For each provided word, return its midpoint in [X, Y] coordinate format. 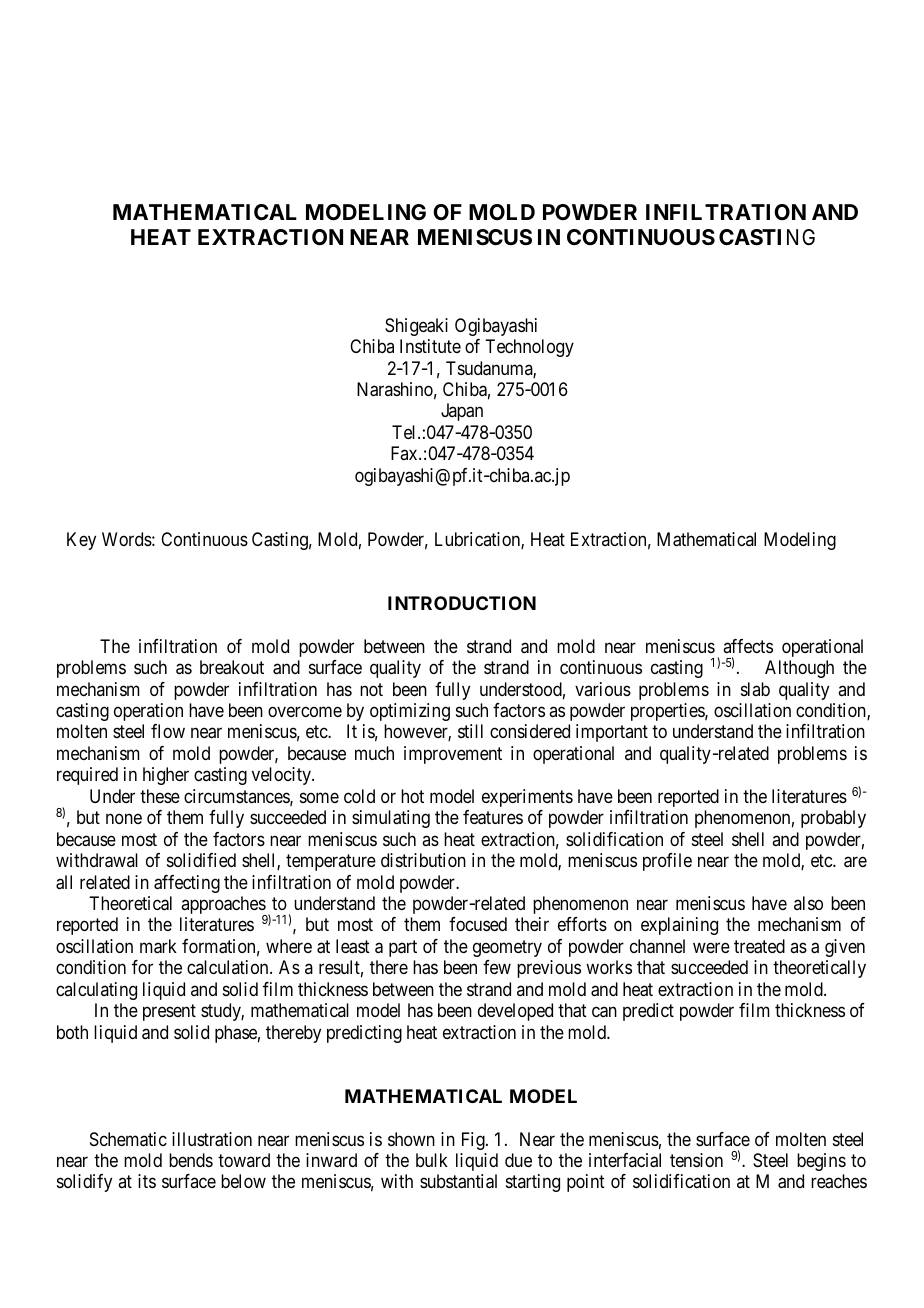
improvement [453, 755]
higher [166, 776]
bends [191, 1160]
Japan [462, 412]
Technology [529, 348]
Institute [430, 346]
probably [833, 819]
